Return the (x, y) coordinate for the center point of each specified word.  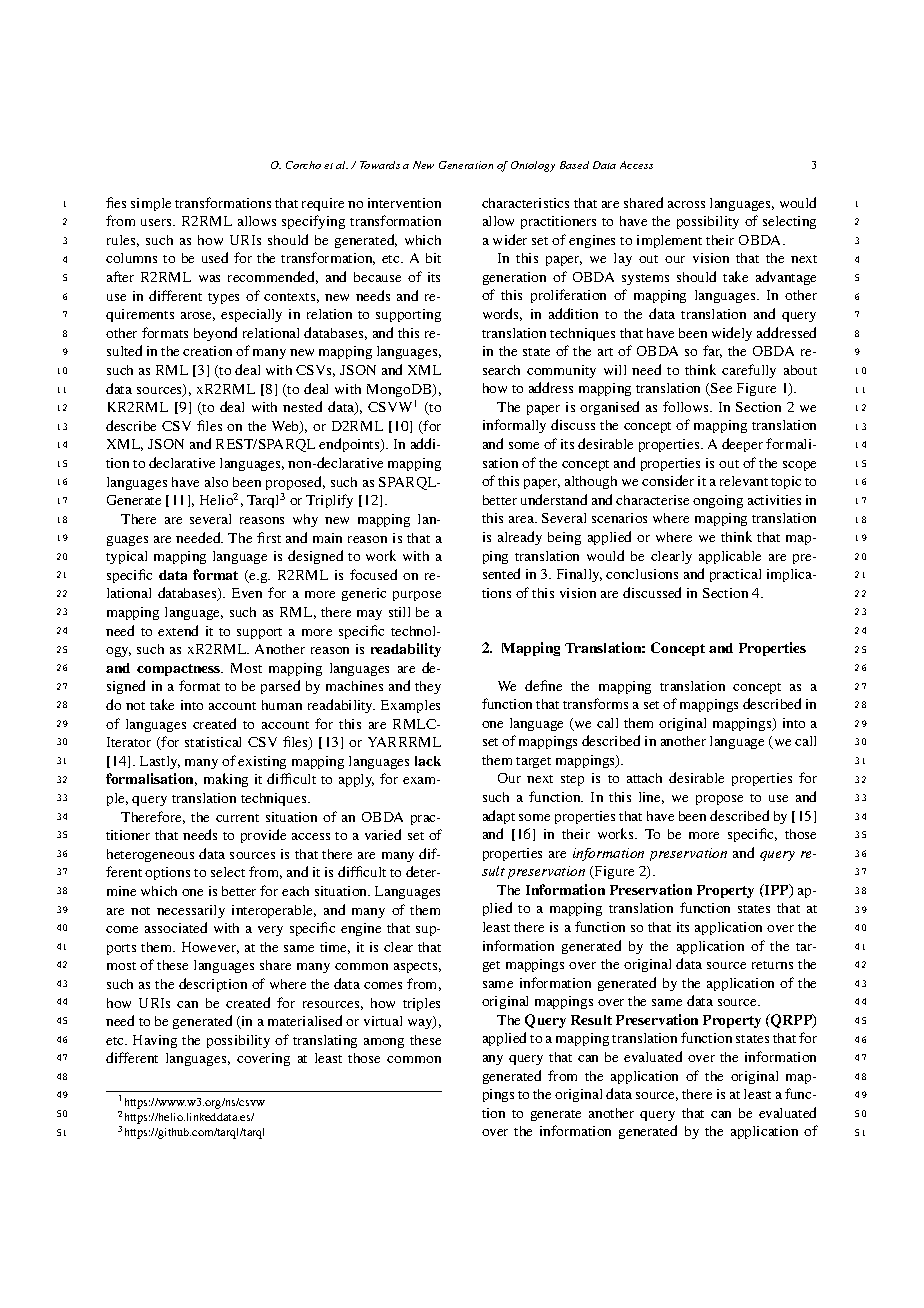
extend (178, 630)
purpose (417, 596)
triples (421, 1004)
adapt (499, 817)
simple (151, 204)
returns (772, 965)
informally (514, 426)
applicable (730, 557)
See (720, 389)
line (651, 798)
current (237, 818)
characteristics (525, 203)
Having (155, 1041)
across (686, 204)
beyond (215, 334)
